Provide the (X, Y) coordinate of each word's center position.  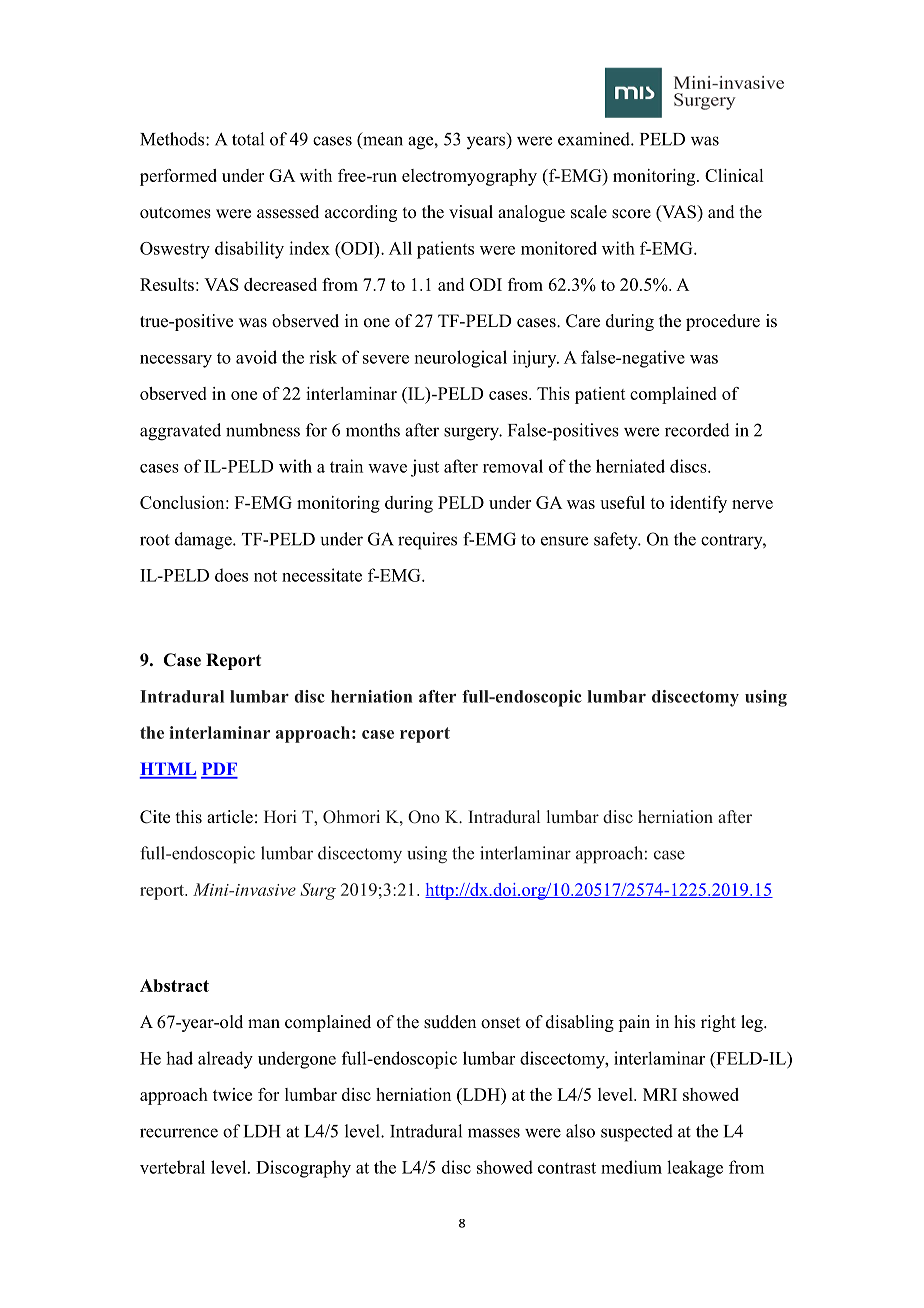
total (248, 139)
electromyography (469, 177)
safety (617, 541)
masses (494, 1133)
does (231, 575)
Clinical (734, 175)
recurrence (179, 1133)
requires (427, 541)
